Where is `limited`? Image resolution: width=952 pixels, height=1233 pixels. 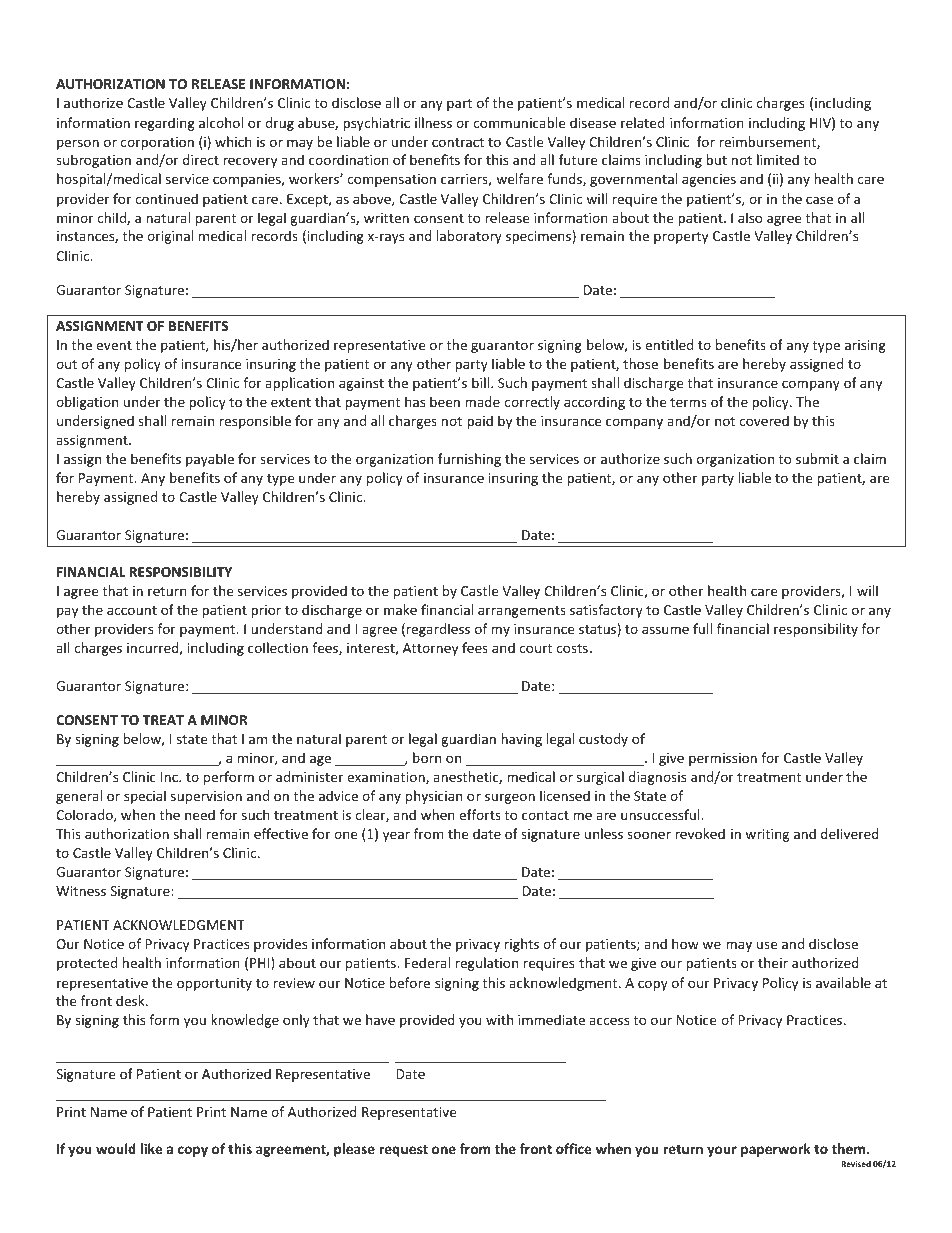 limited is located at coordinates (778, 159).
